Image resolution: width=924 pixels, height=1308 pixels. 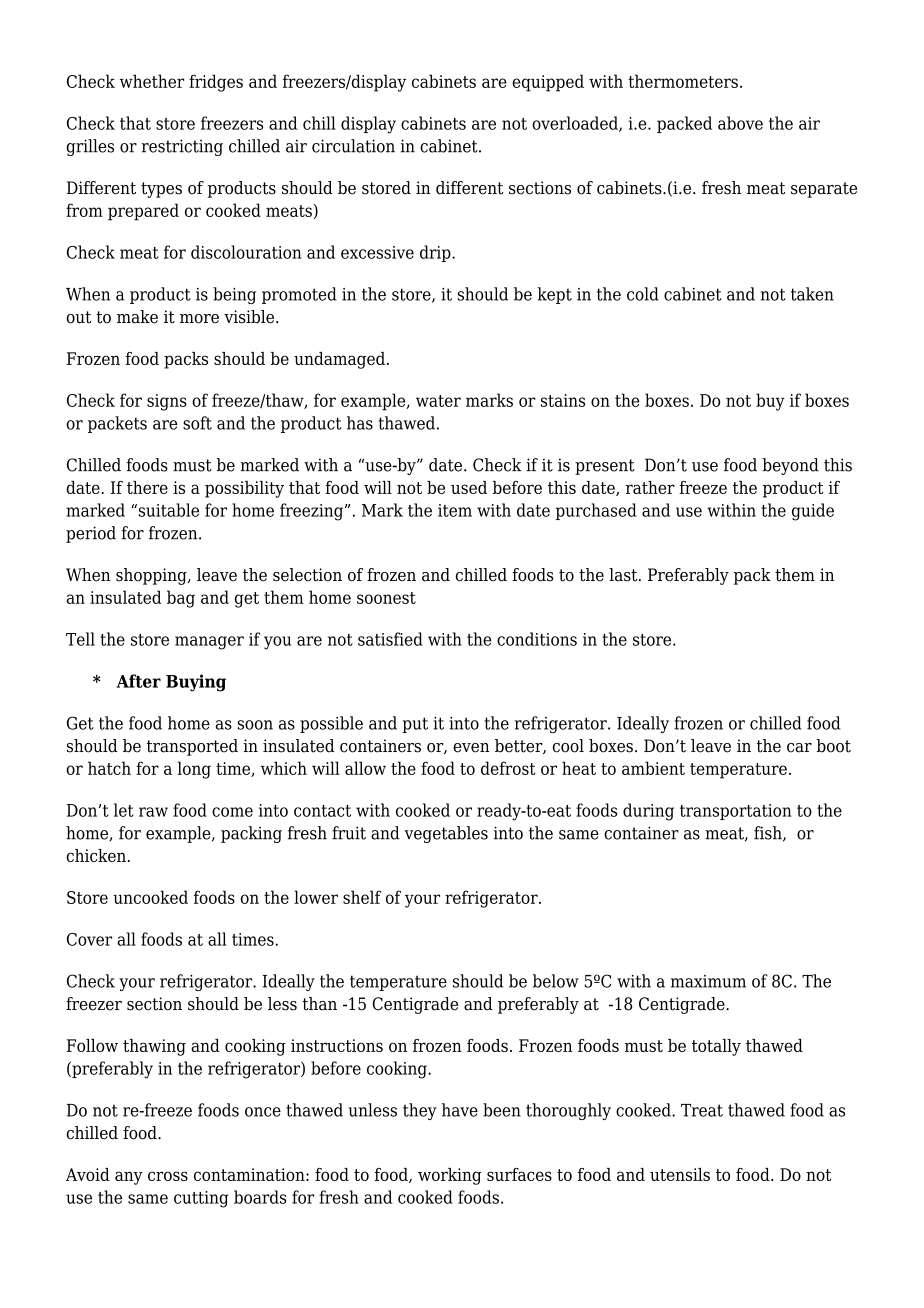 I want to click on above, so click(x=740, y=123).
